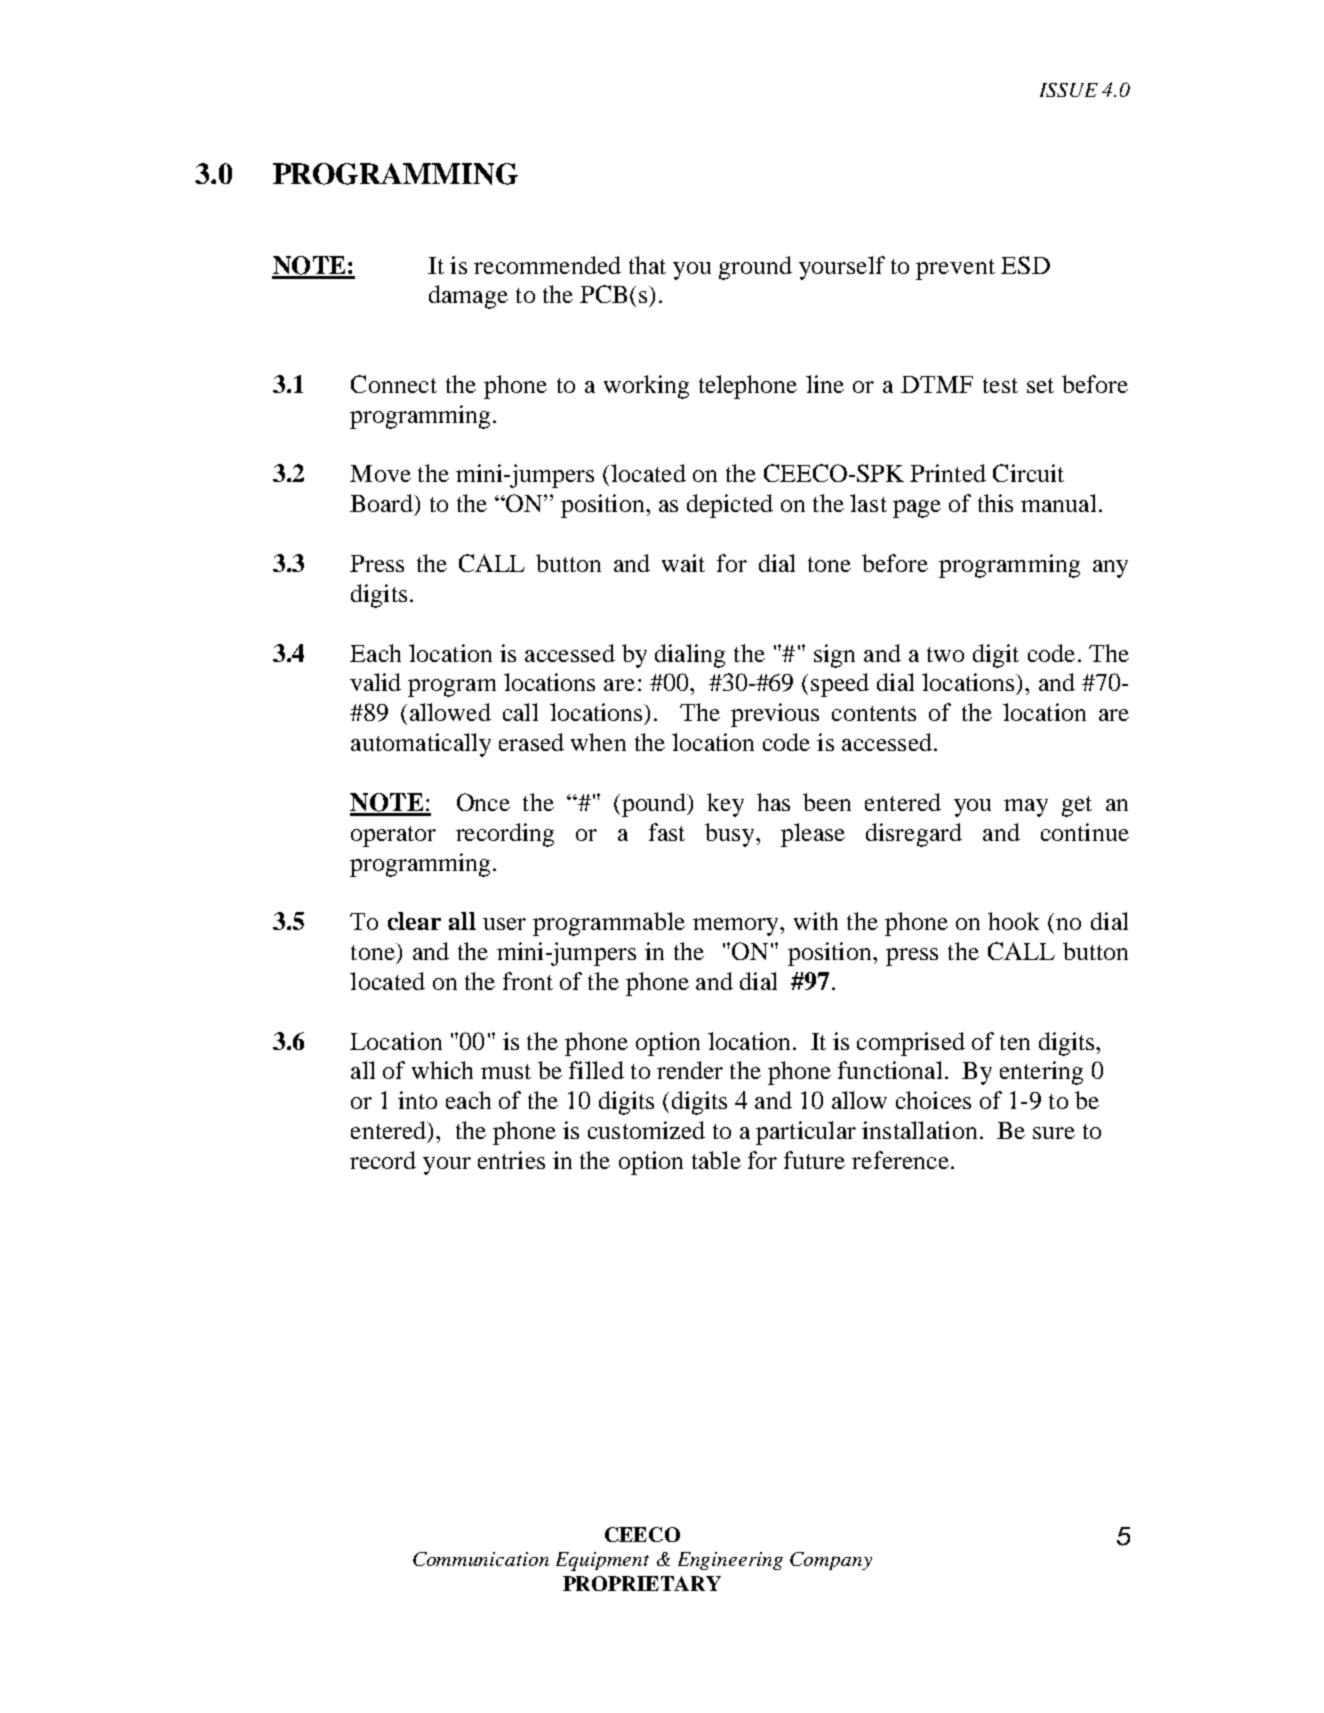  I want to click on two, so click(945, 654).
